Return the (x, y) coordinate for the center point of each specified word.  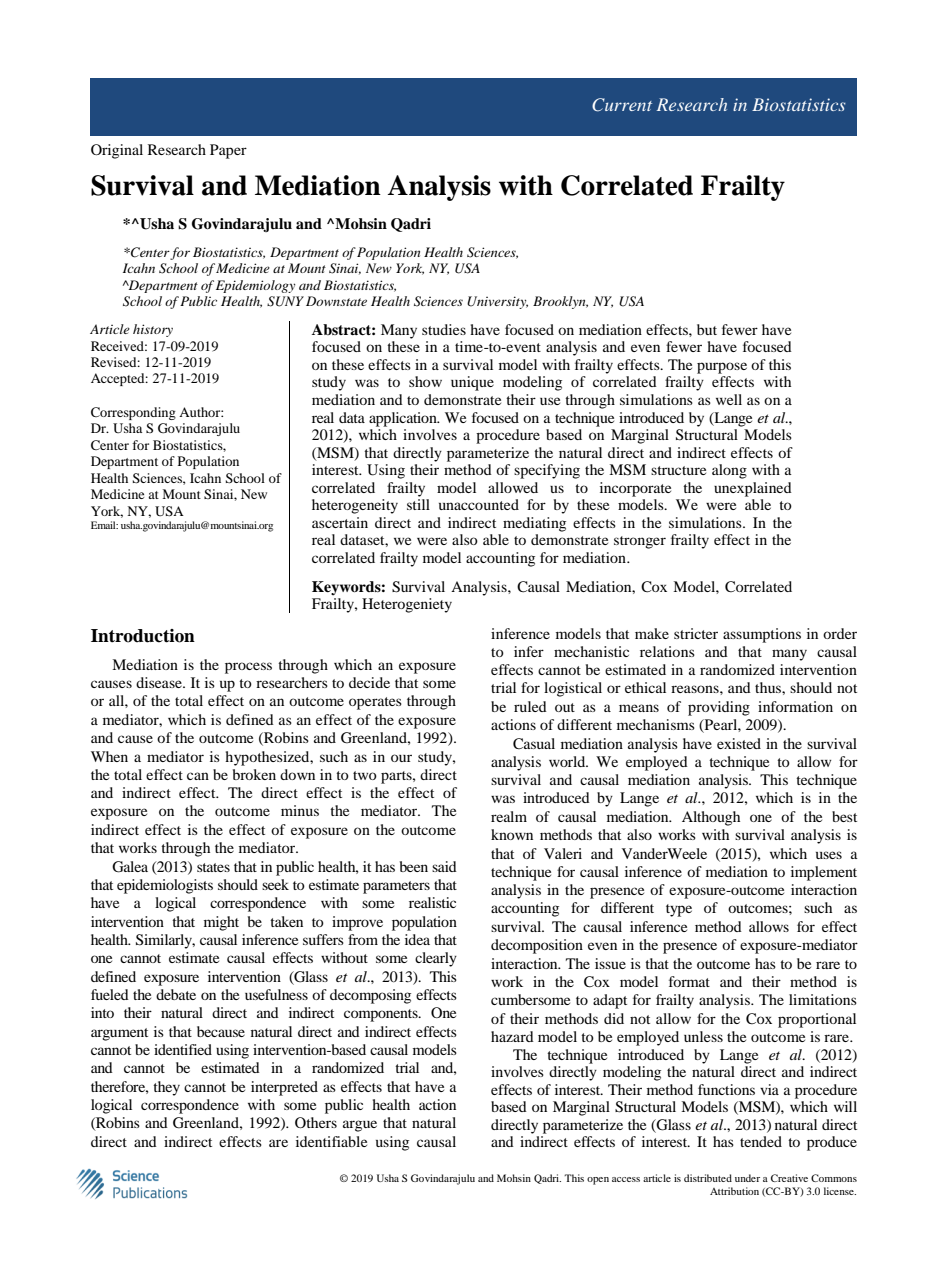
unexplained (753, 489)
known (512, 834)
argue (360, 1126)
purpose (722, 368)
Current (622, 105)
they (166, 1088)
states (213, 867)
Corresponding (133, 413)
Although (711, 818)
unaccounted (479, 504)
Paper (228, 151)
